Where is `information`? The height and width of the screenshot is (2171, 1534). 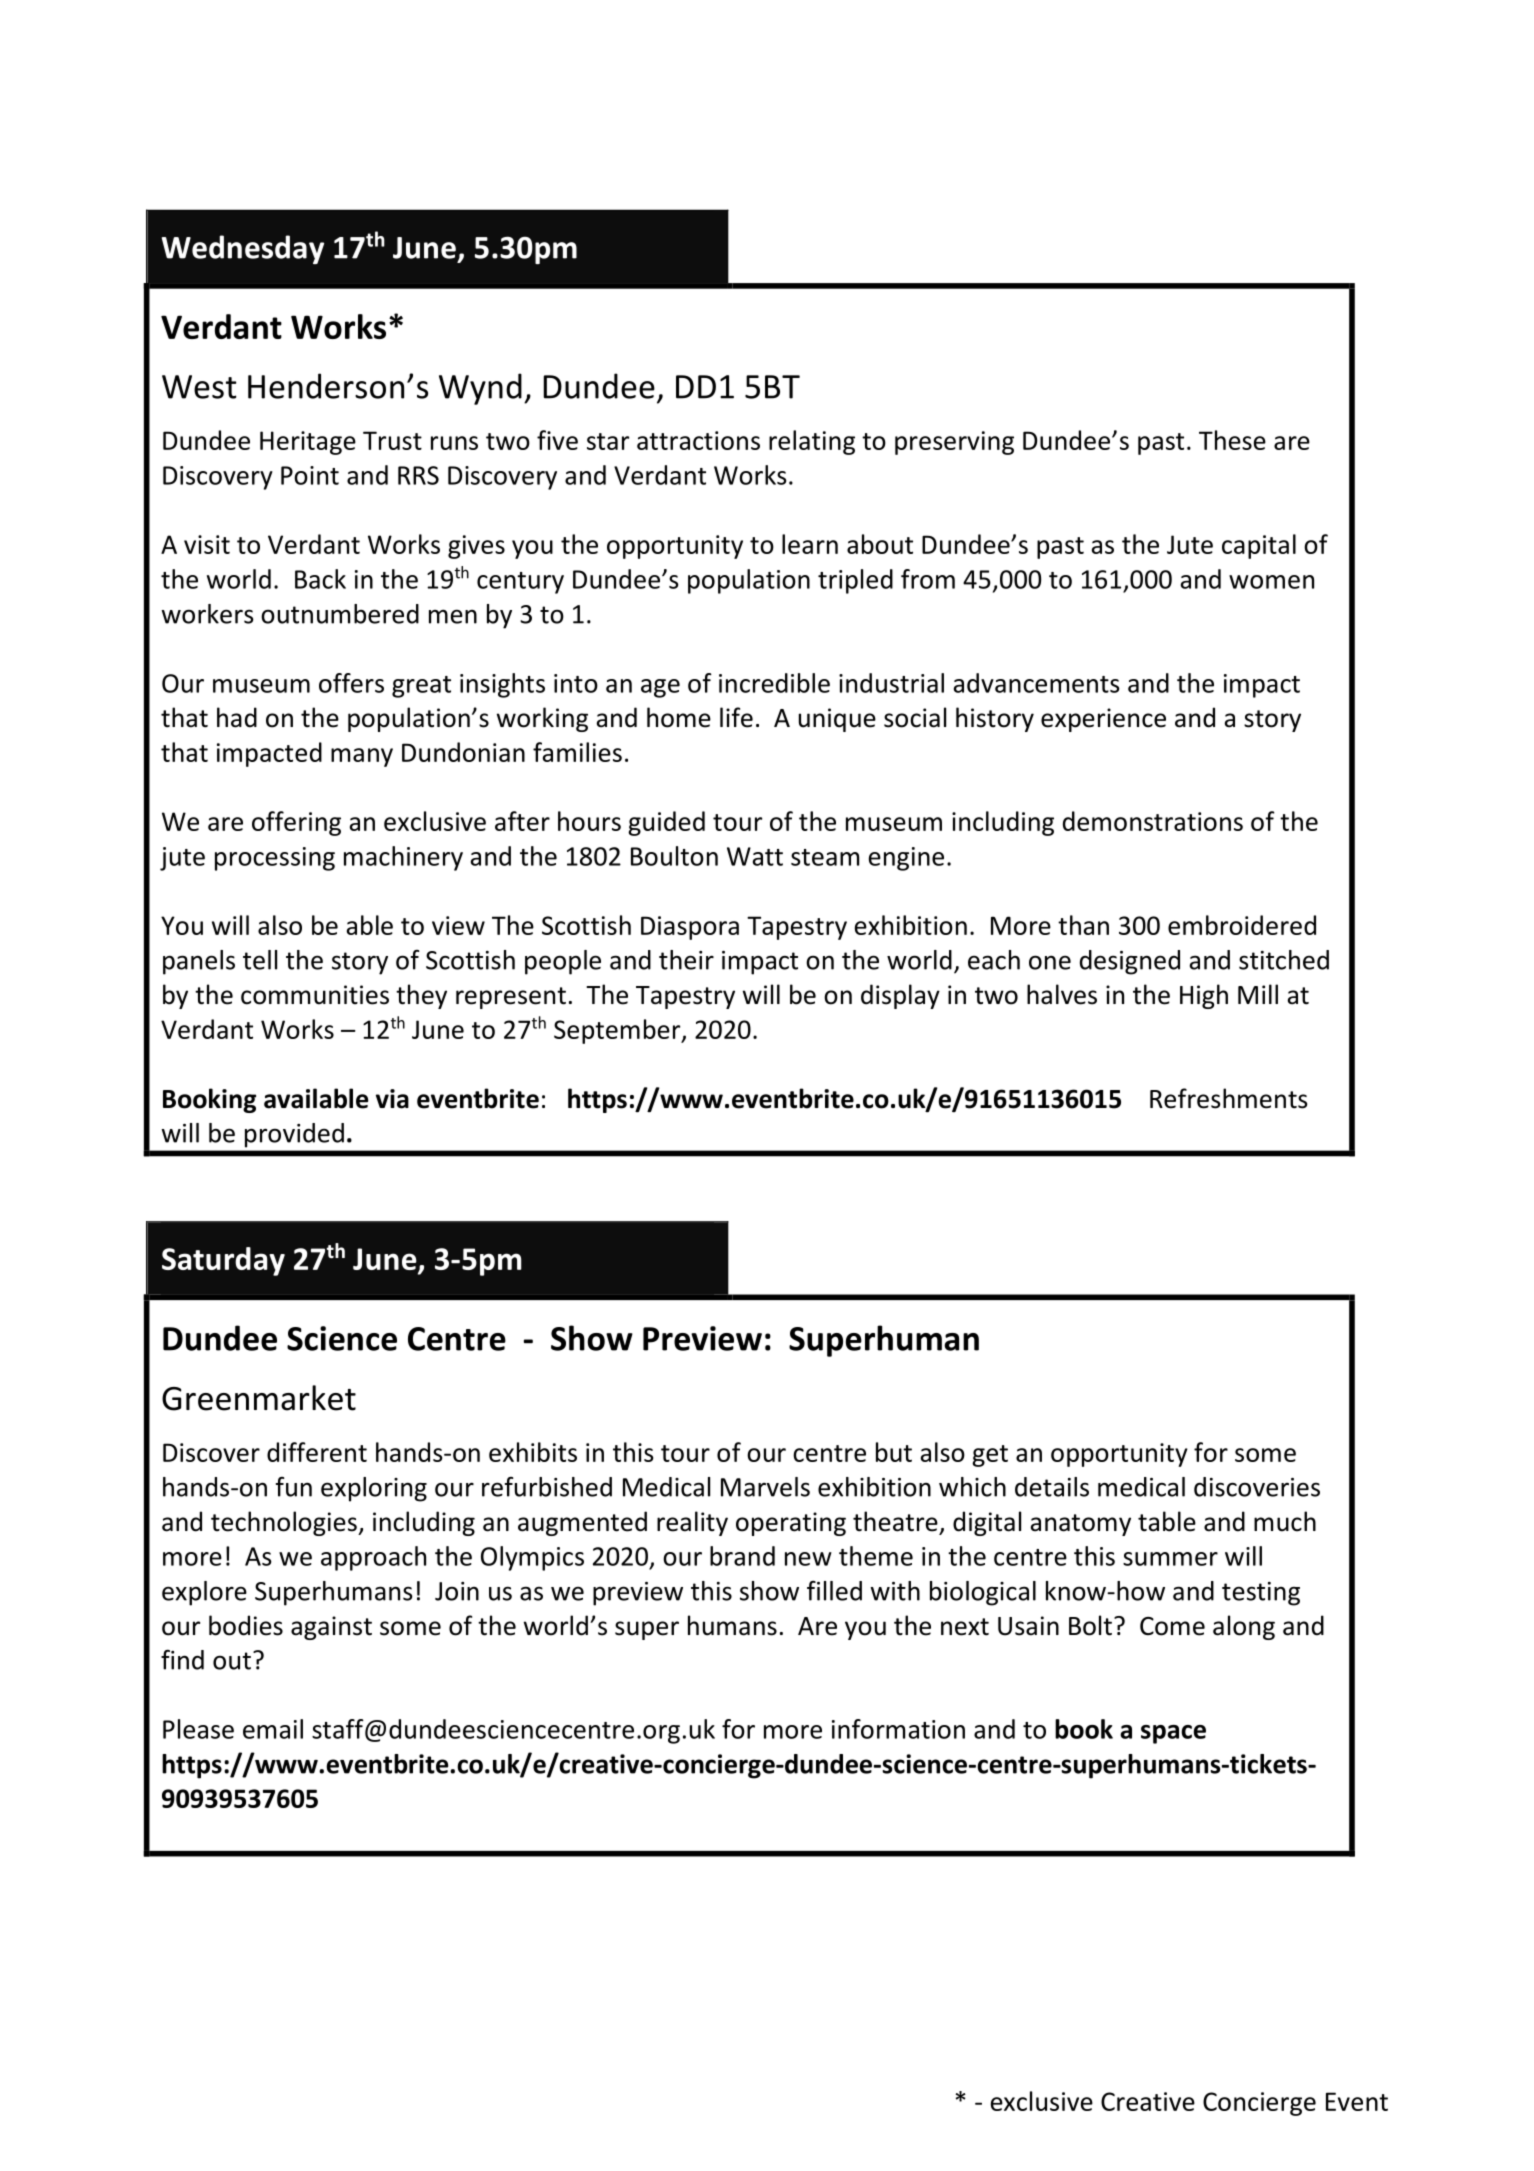
information is located at coordinates (898, 1729).
